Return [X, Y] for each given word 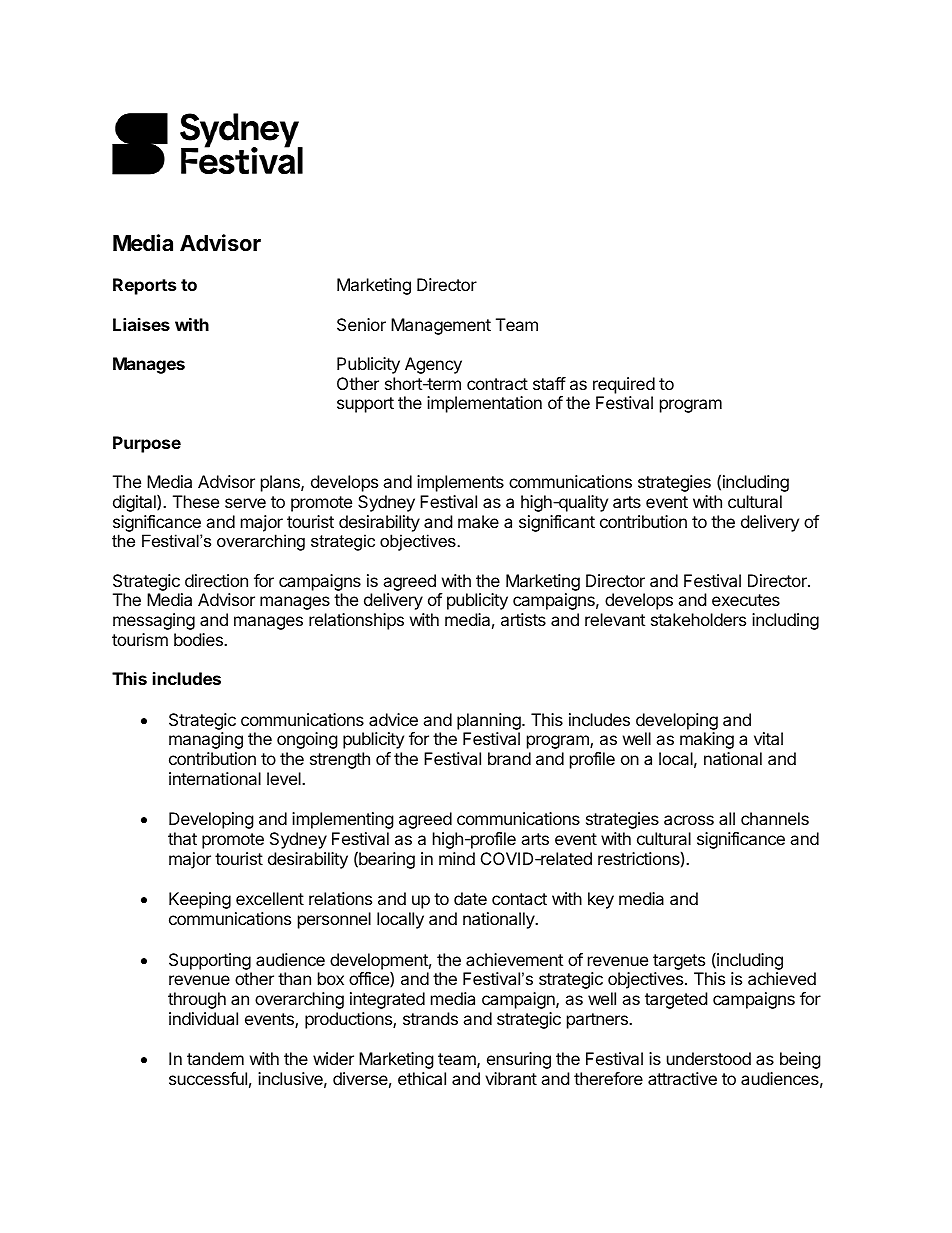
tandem [215, 1058]
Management [441, 326]
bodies [199, 639]
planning [490, 723]
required [624, 385]
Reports [144, 286]
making [707, 740]
